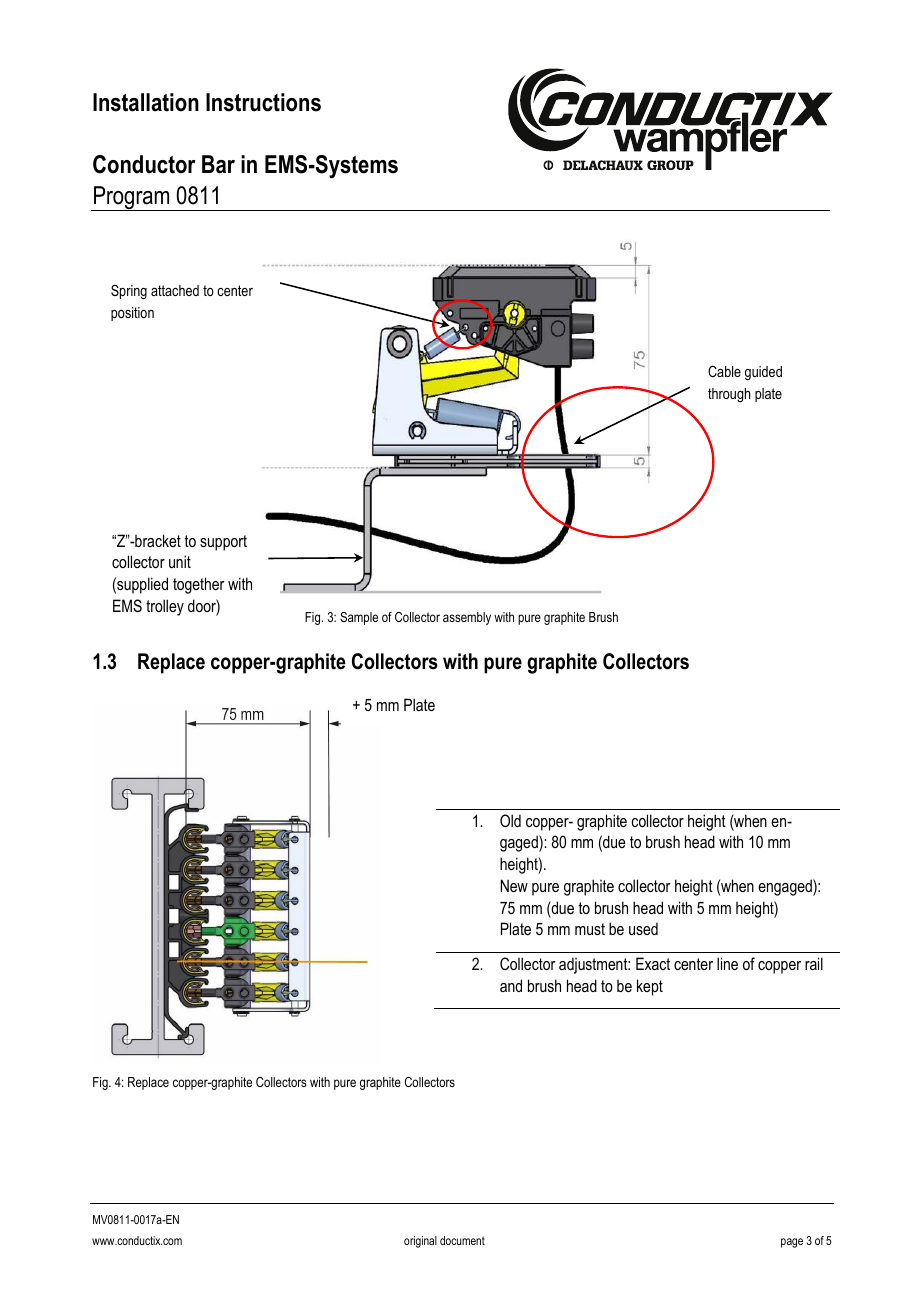  I want to click on document, so click(462, 1240).
